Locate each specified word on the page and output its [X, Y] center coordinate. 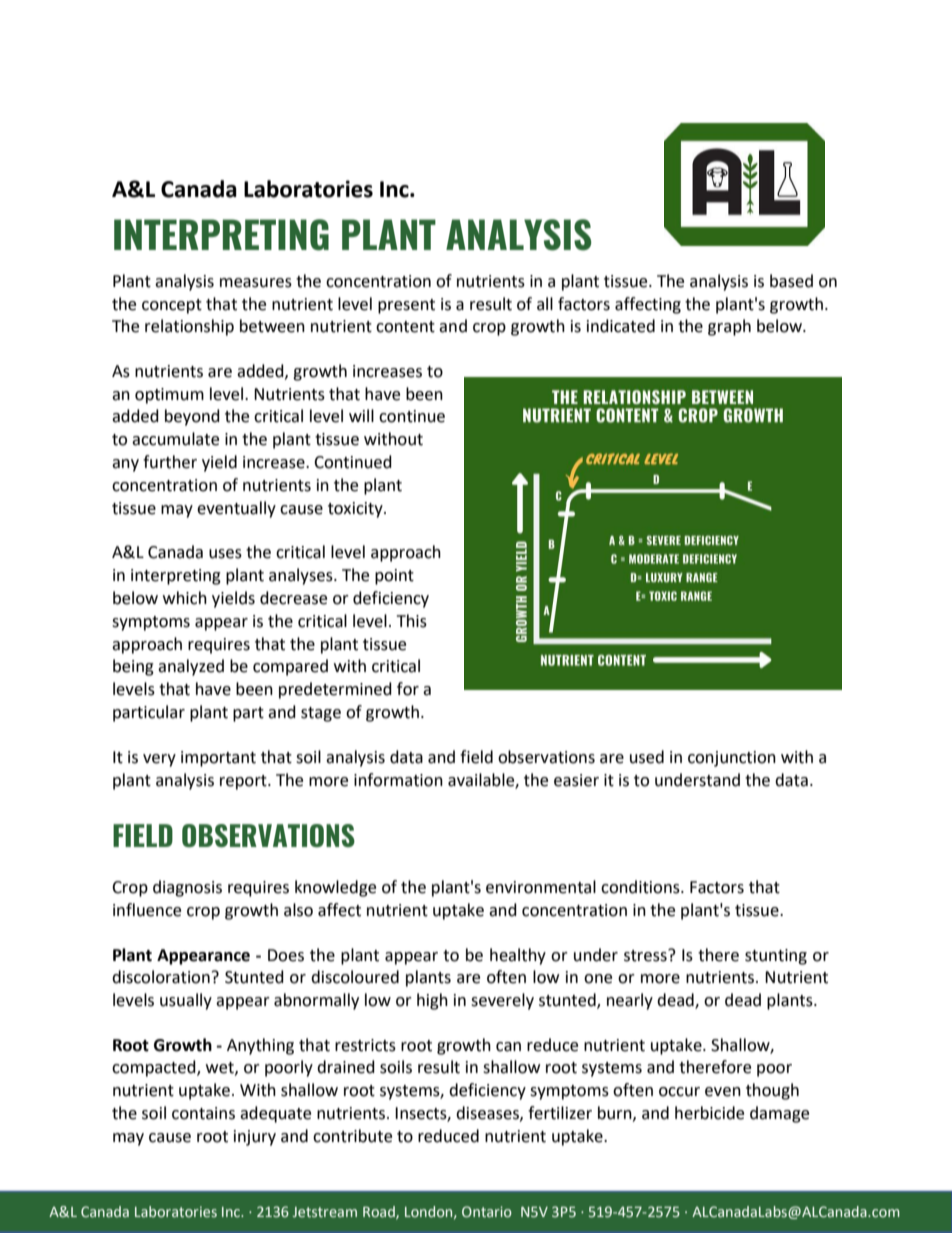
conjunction [732, 759]
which [185, 598]
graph [729, 327]
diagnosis [187, 888]
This [412, 621]
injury [255, 1138]
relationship [189, 327]
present [406, 306]
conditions [641, 887]
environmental [541, 887]
